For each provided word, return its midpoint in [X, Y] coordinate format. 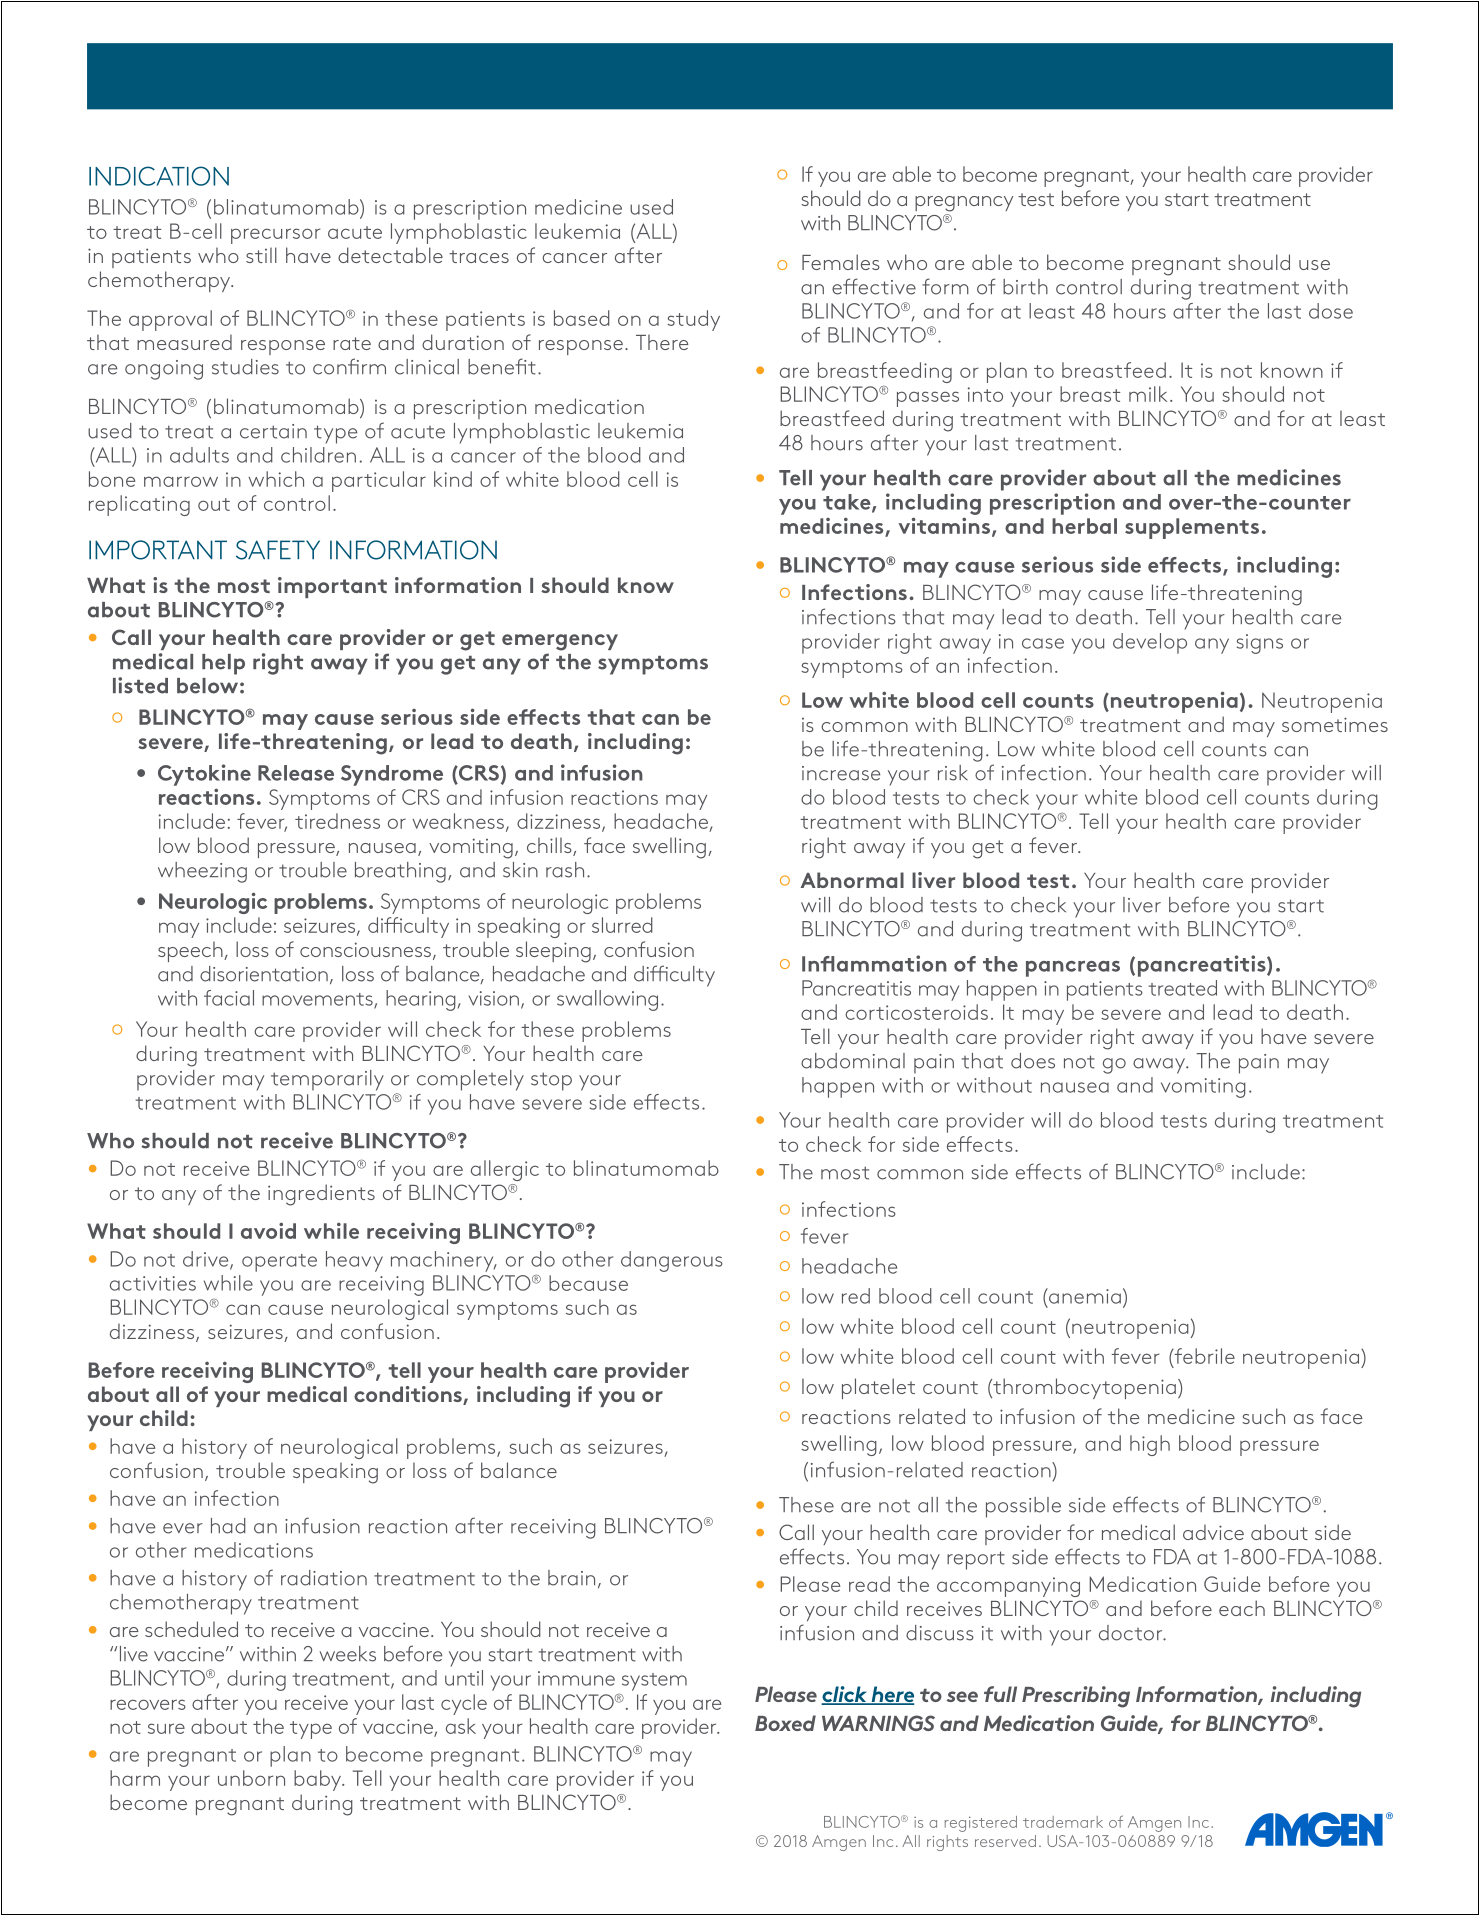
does [1033, 1061]
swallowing [607, 1000]
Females [841, 262]
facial [229, 998]
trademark [1063, 1822]
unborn [251, 1778]
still [261, 255]
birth [1025, 287]
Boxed [785, 1723]
